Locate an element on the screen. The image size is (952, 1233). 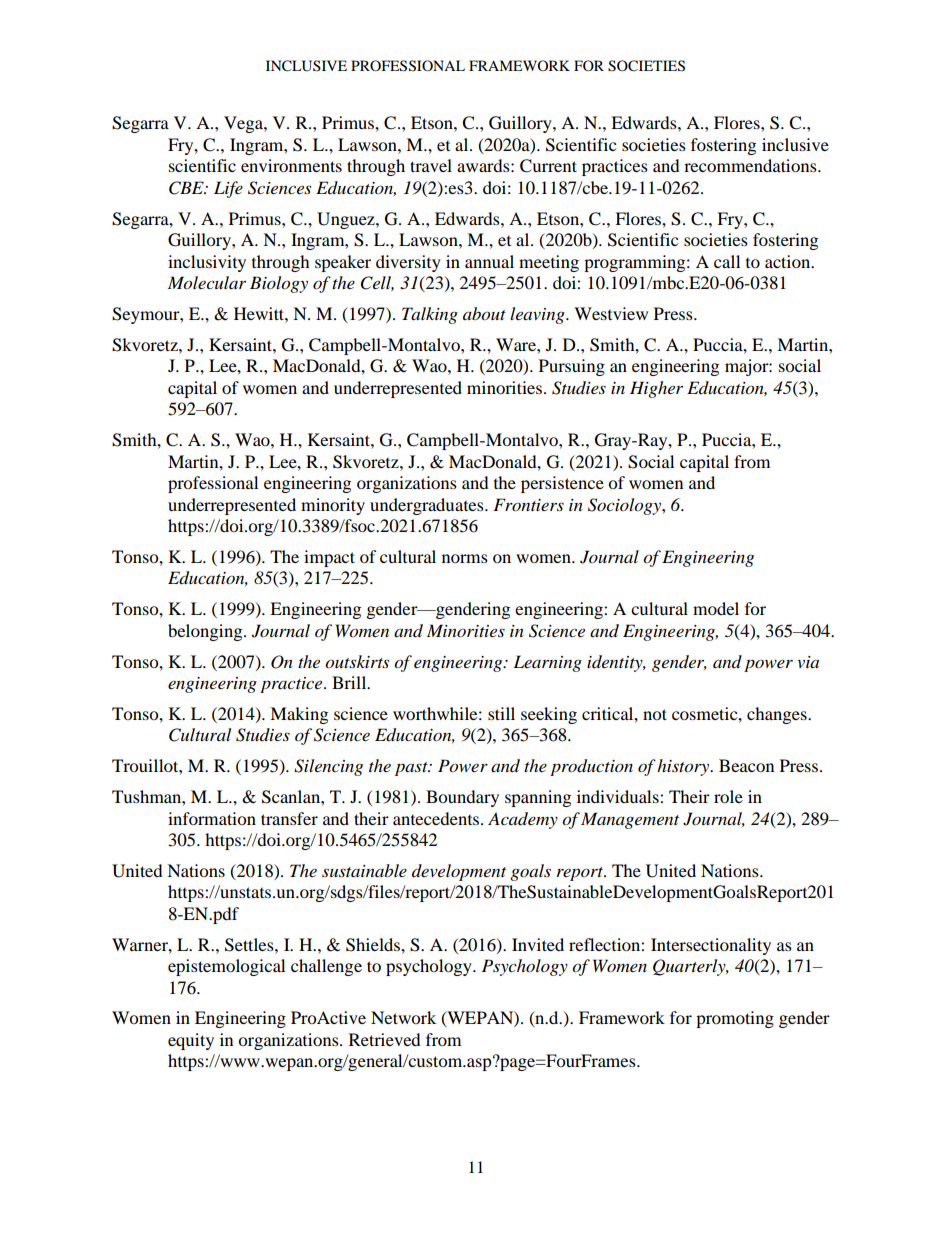
Current is located at coordinates (548, 166).
